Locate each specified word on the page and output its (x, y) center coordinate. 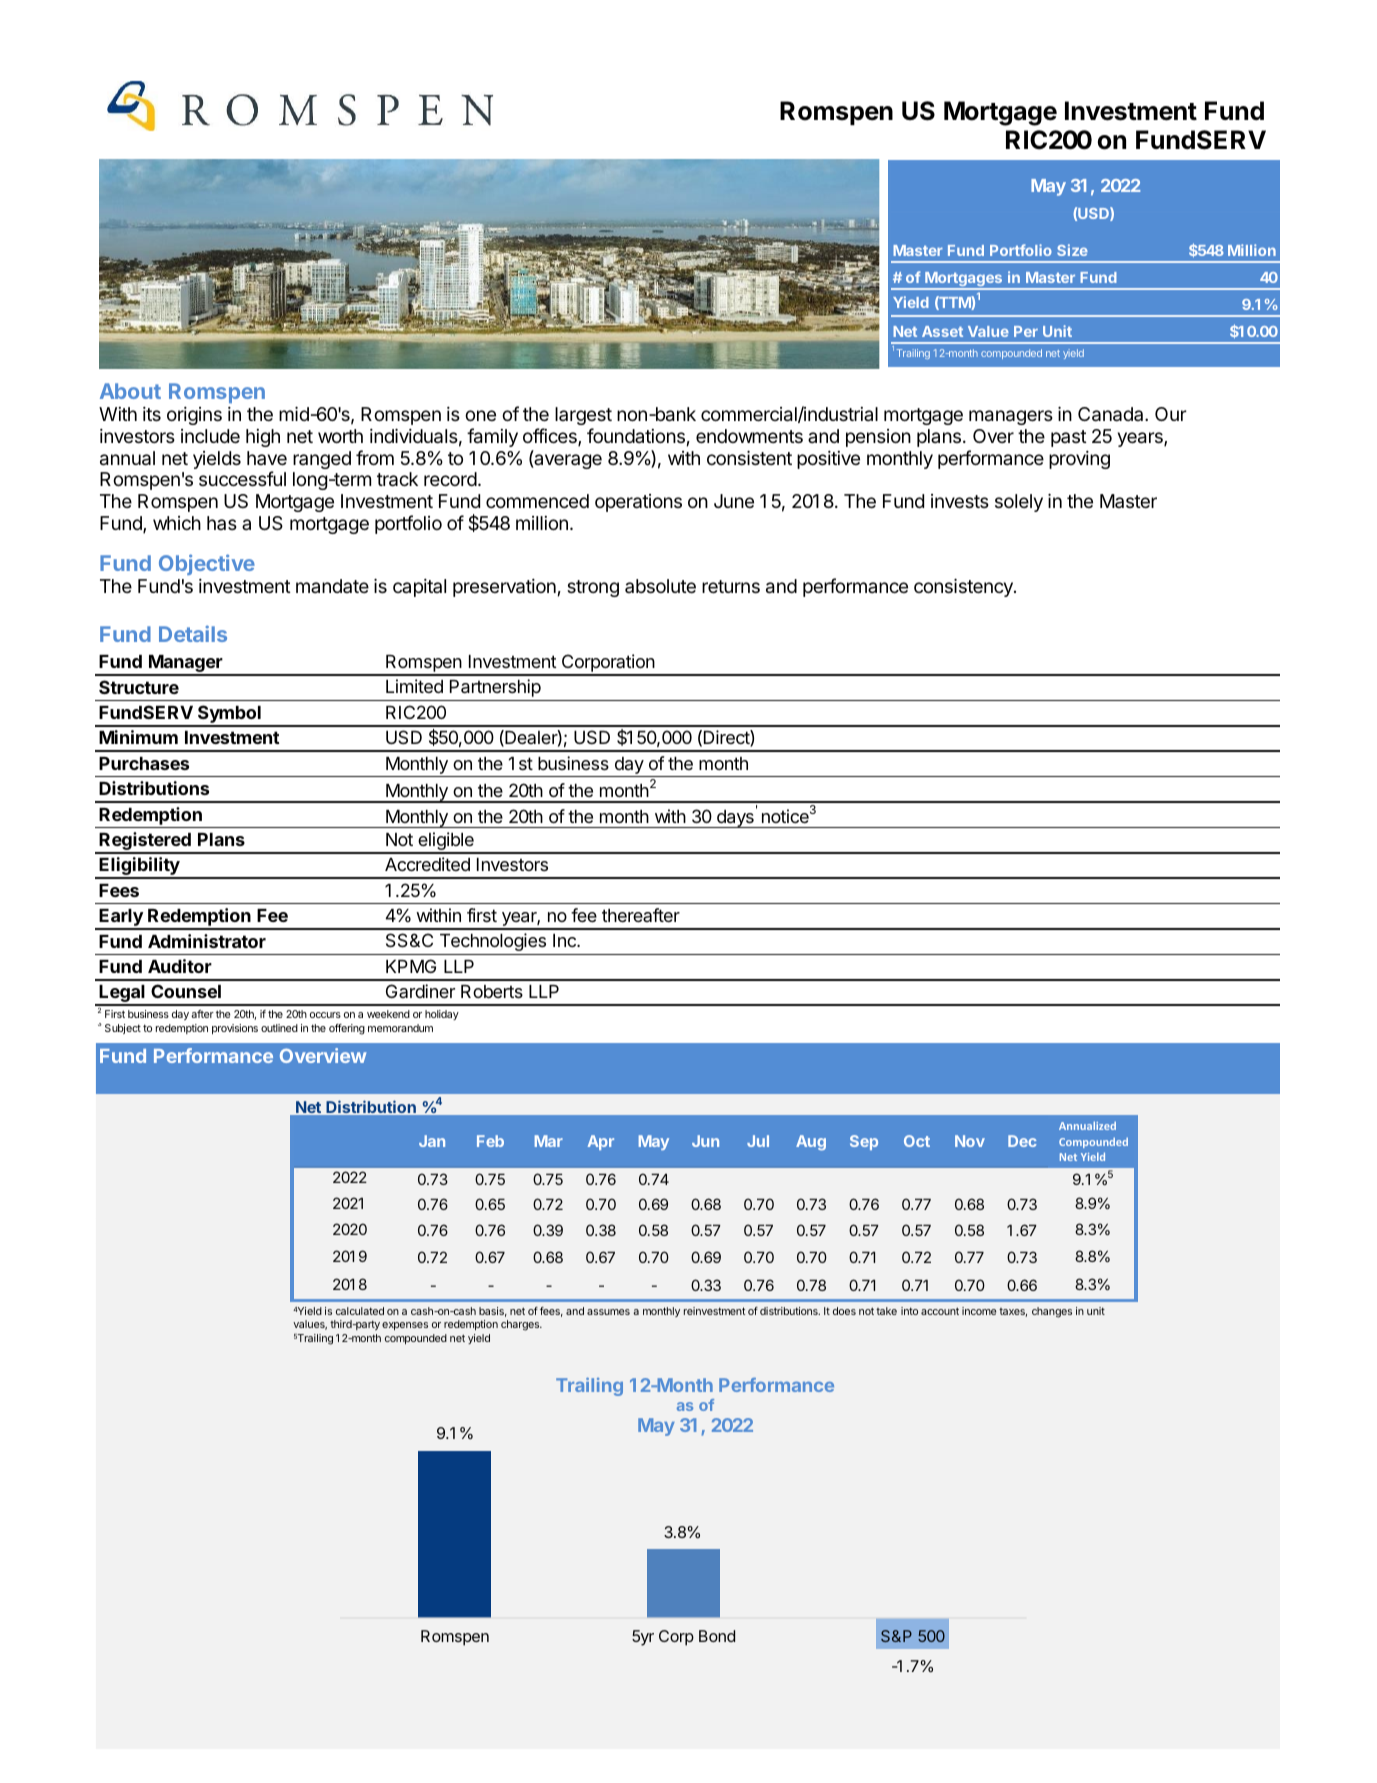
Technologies (493, 942)
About (130, 391)
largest (583, 416)
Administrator (207, 941)
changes (1052, 1312)
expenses (405, 1326)
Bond (717, 1636)
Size (1072, 250)
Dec (1022, 1141)
